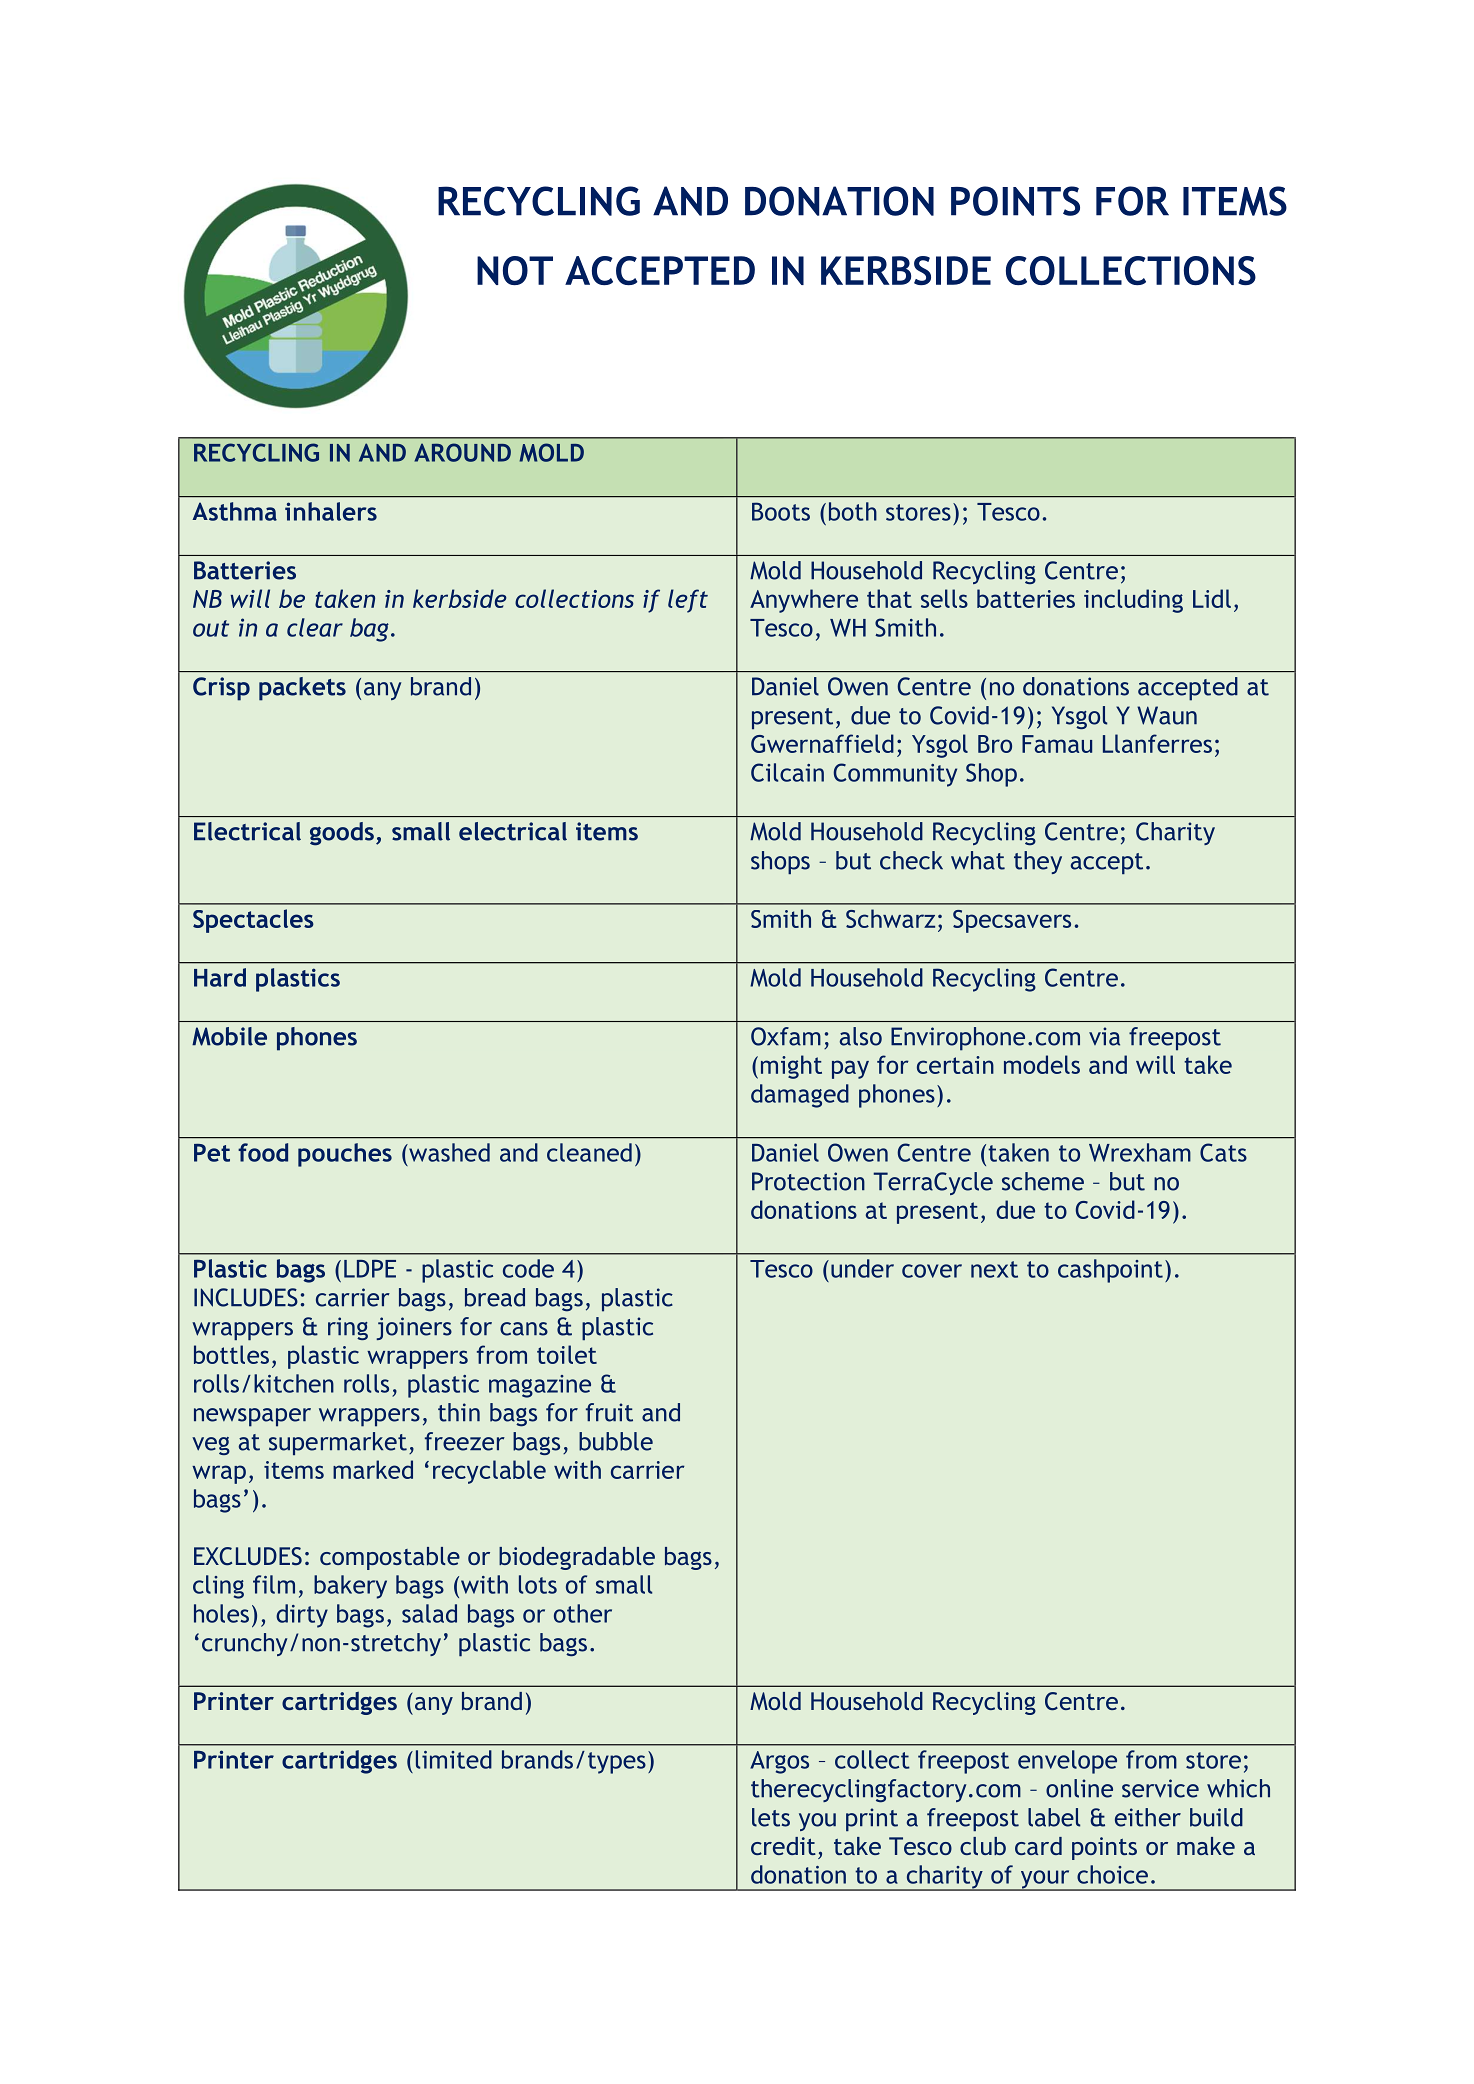  What do you see at coordinates (302, 689) in the screenshot?
I see `packets` at bounding box center [302, 689].
